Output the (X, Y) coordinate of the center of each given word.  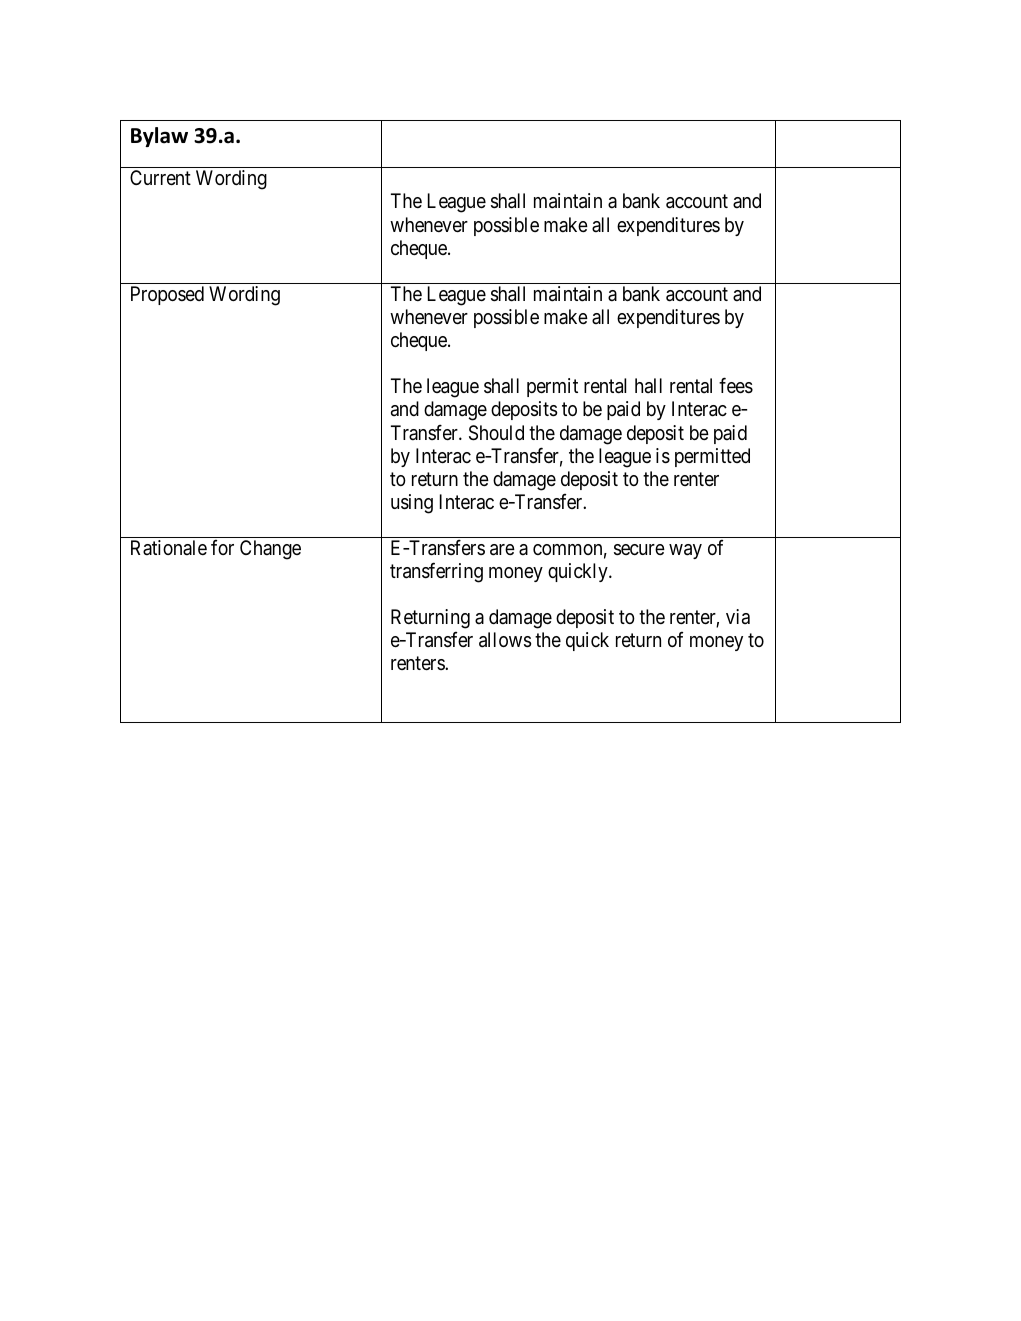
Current (160, 178)
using (412, 504)
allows (505, 640)
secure (639, 550)
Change (270, 550)
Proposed (167, 295)
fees (736, 386)
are (502, 550)
